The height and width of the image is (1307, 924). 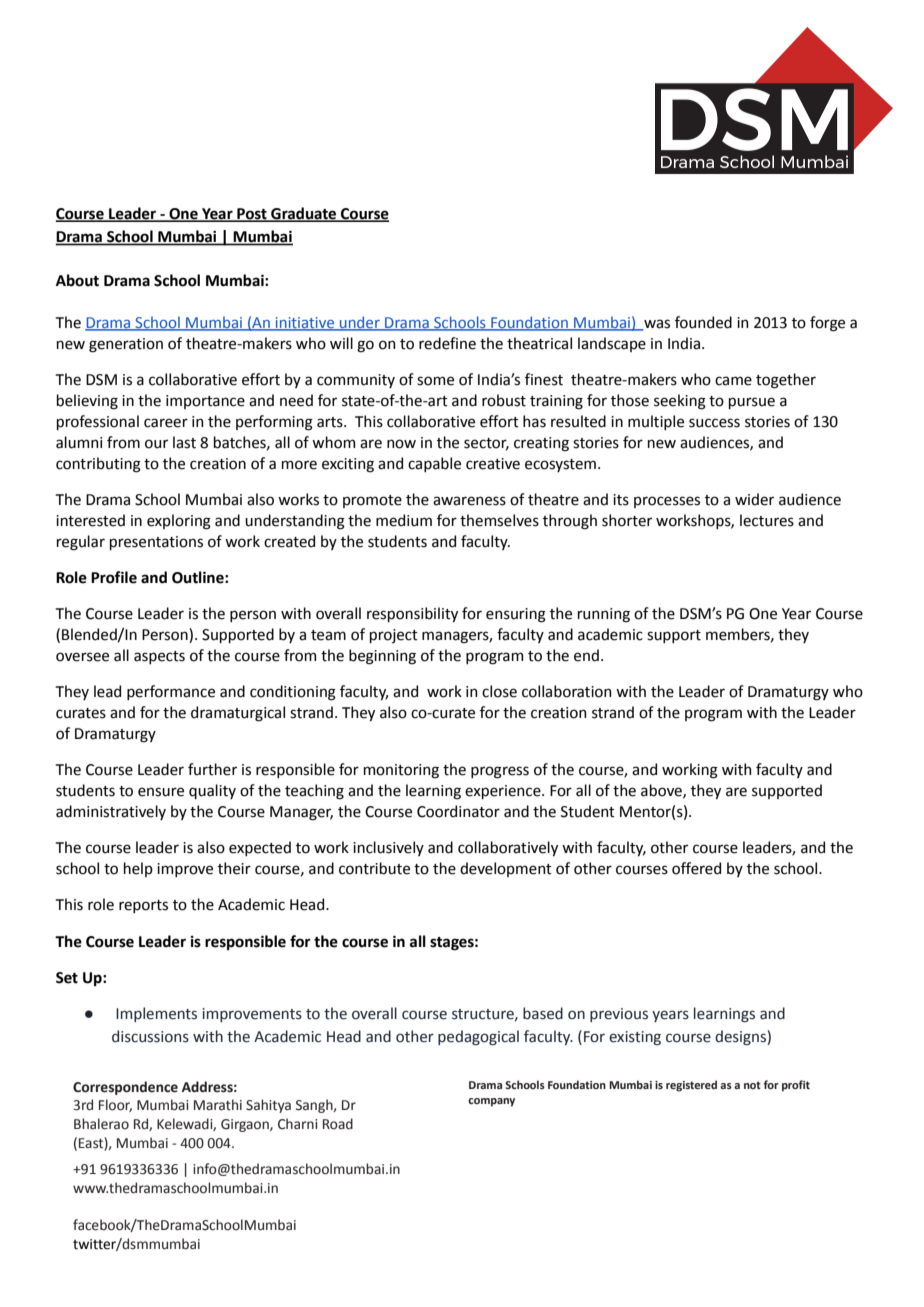 I want to click on running, so click(x=604, y=615).
